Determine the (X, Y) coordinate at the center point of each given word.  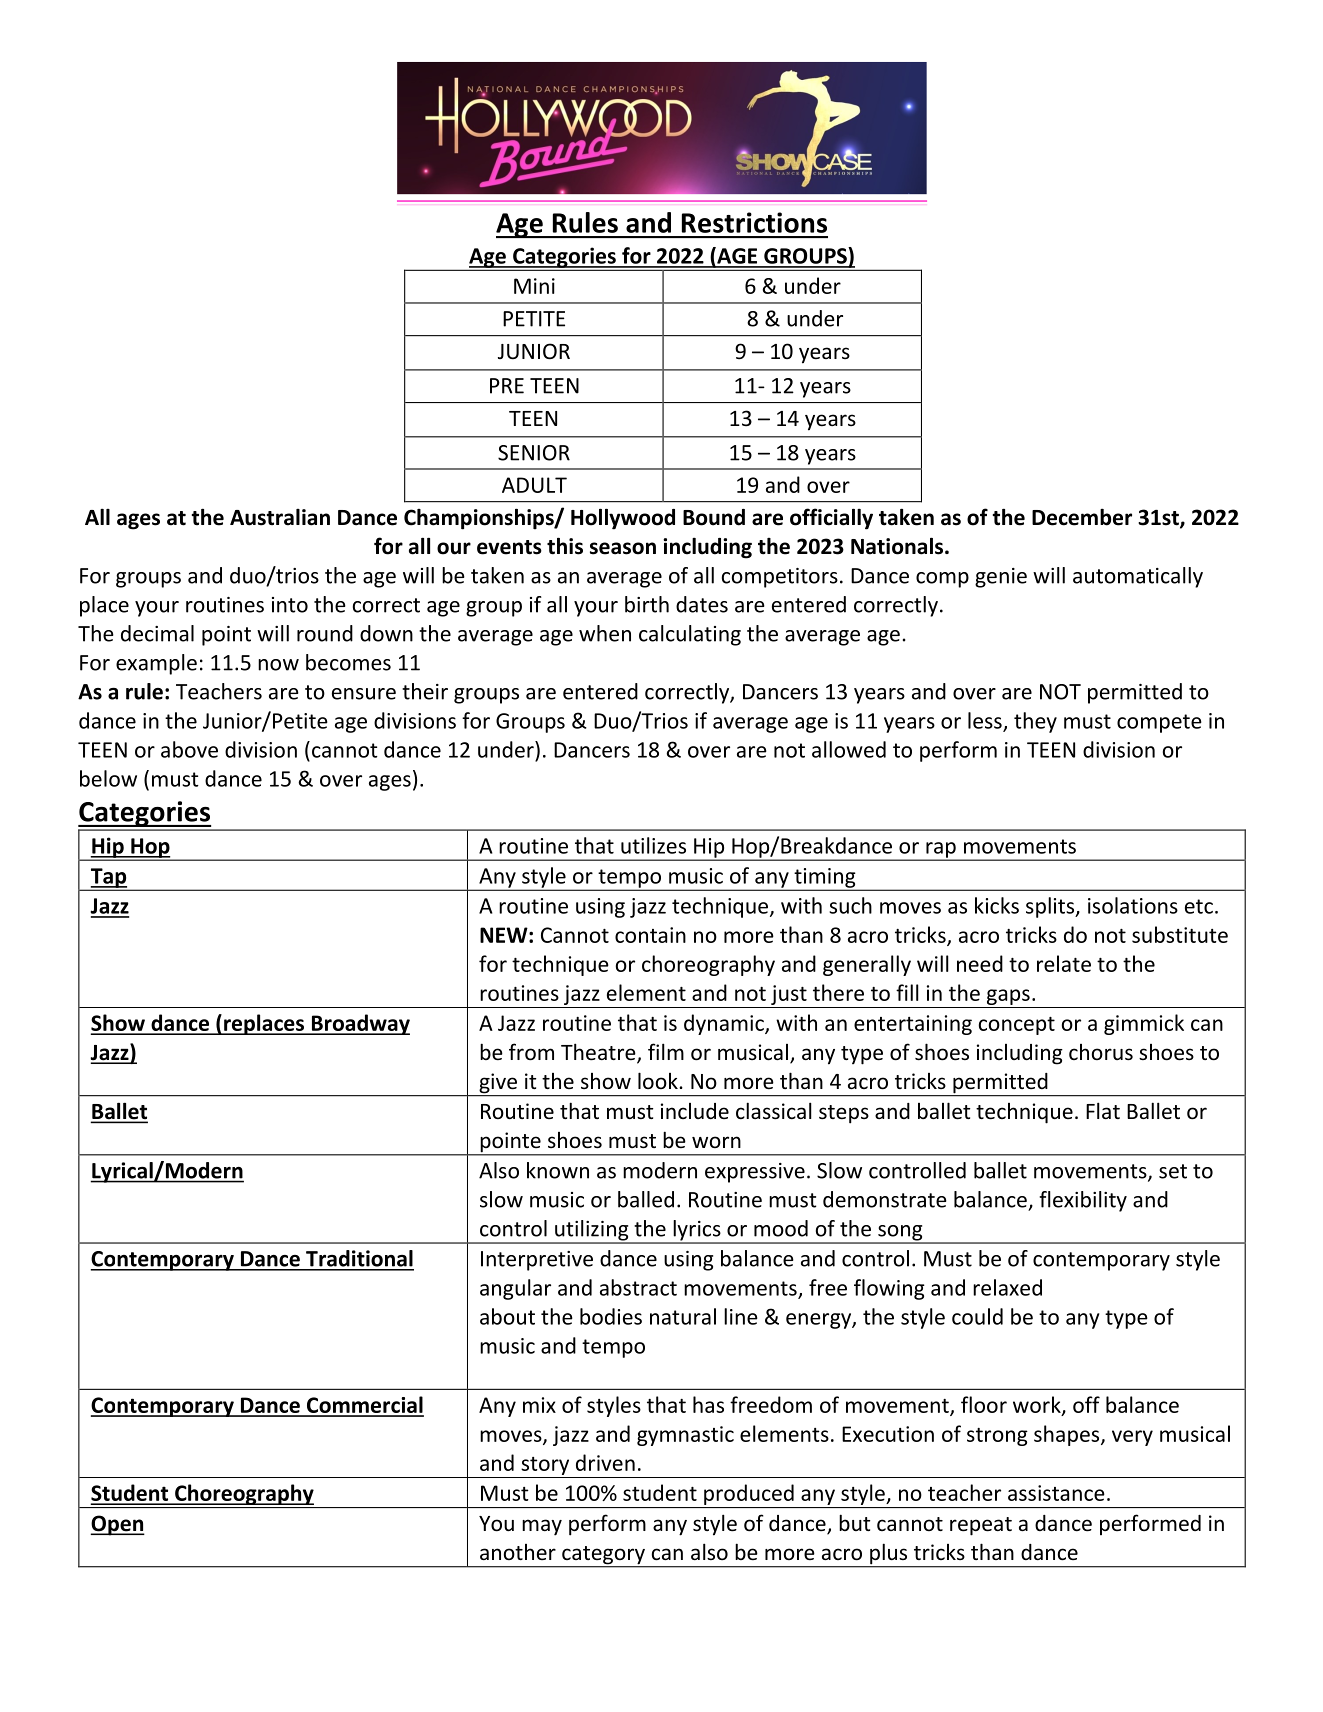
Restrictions (754, 222)
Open (117, 1525)
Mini (534, 286)
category (603, 1556)
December (1082, 517)
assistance (1056, 1493)
